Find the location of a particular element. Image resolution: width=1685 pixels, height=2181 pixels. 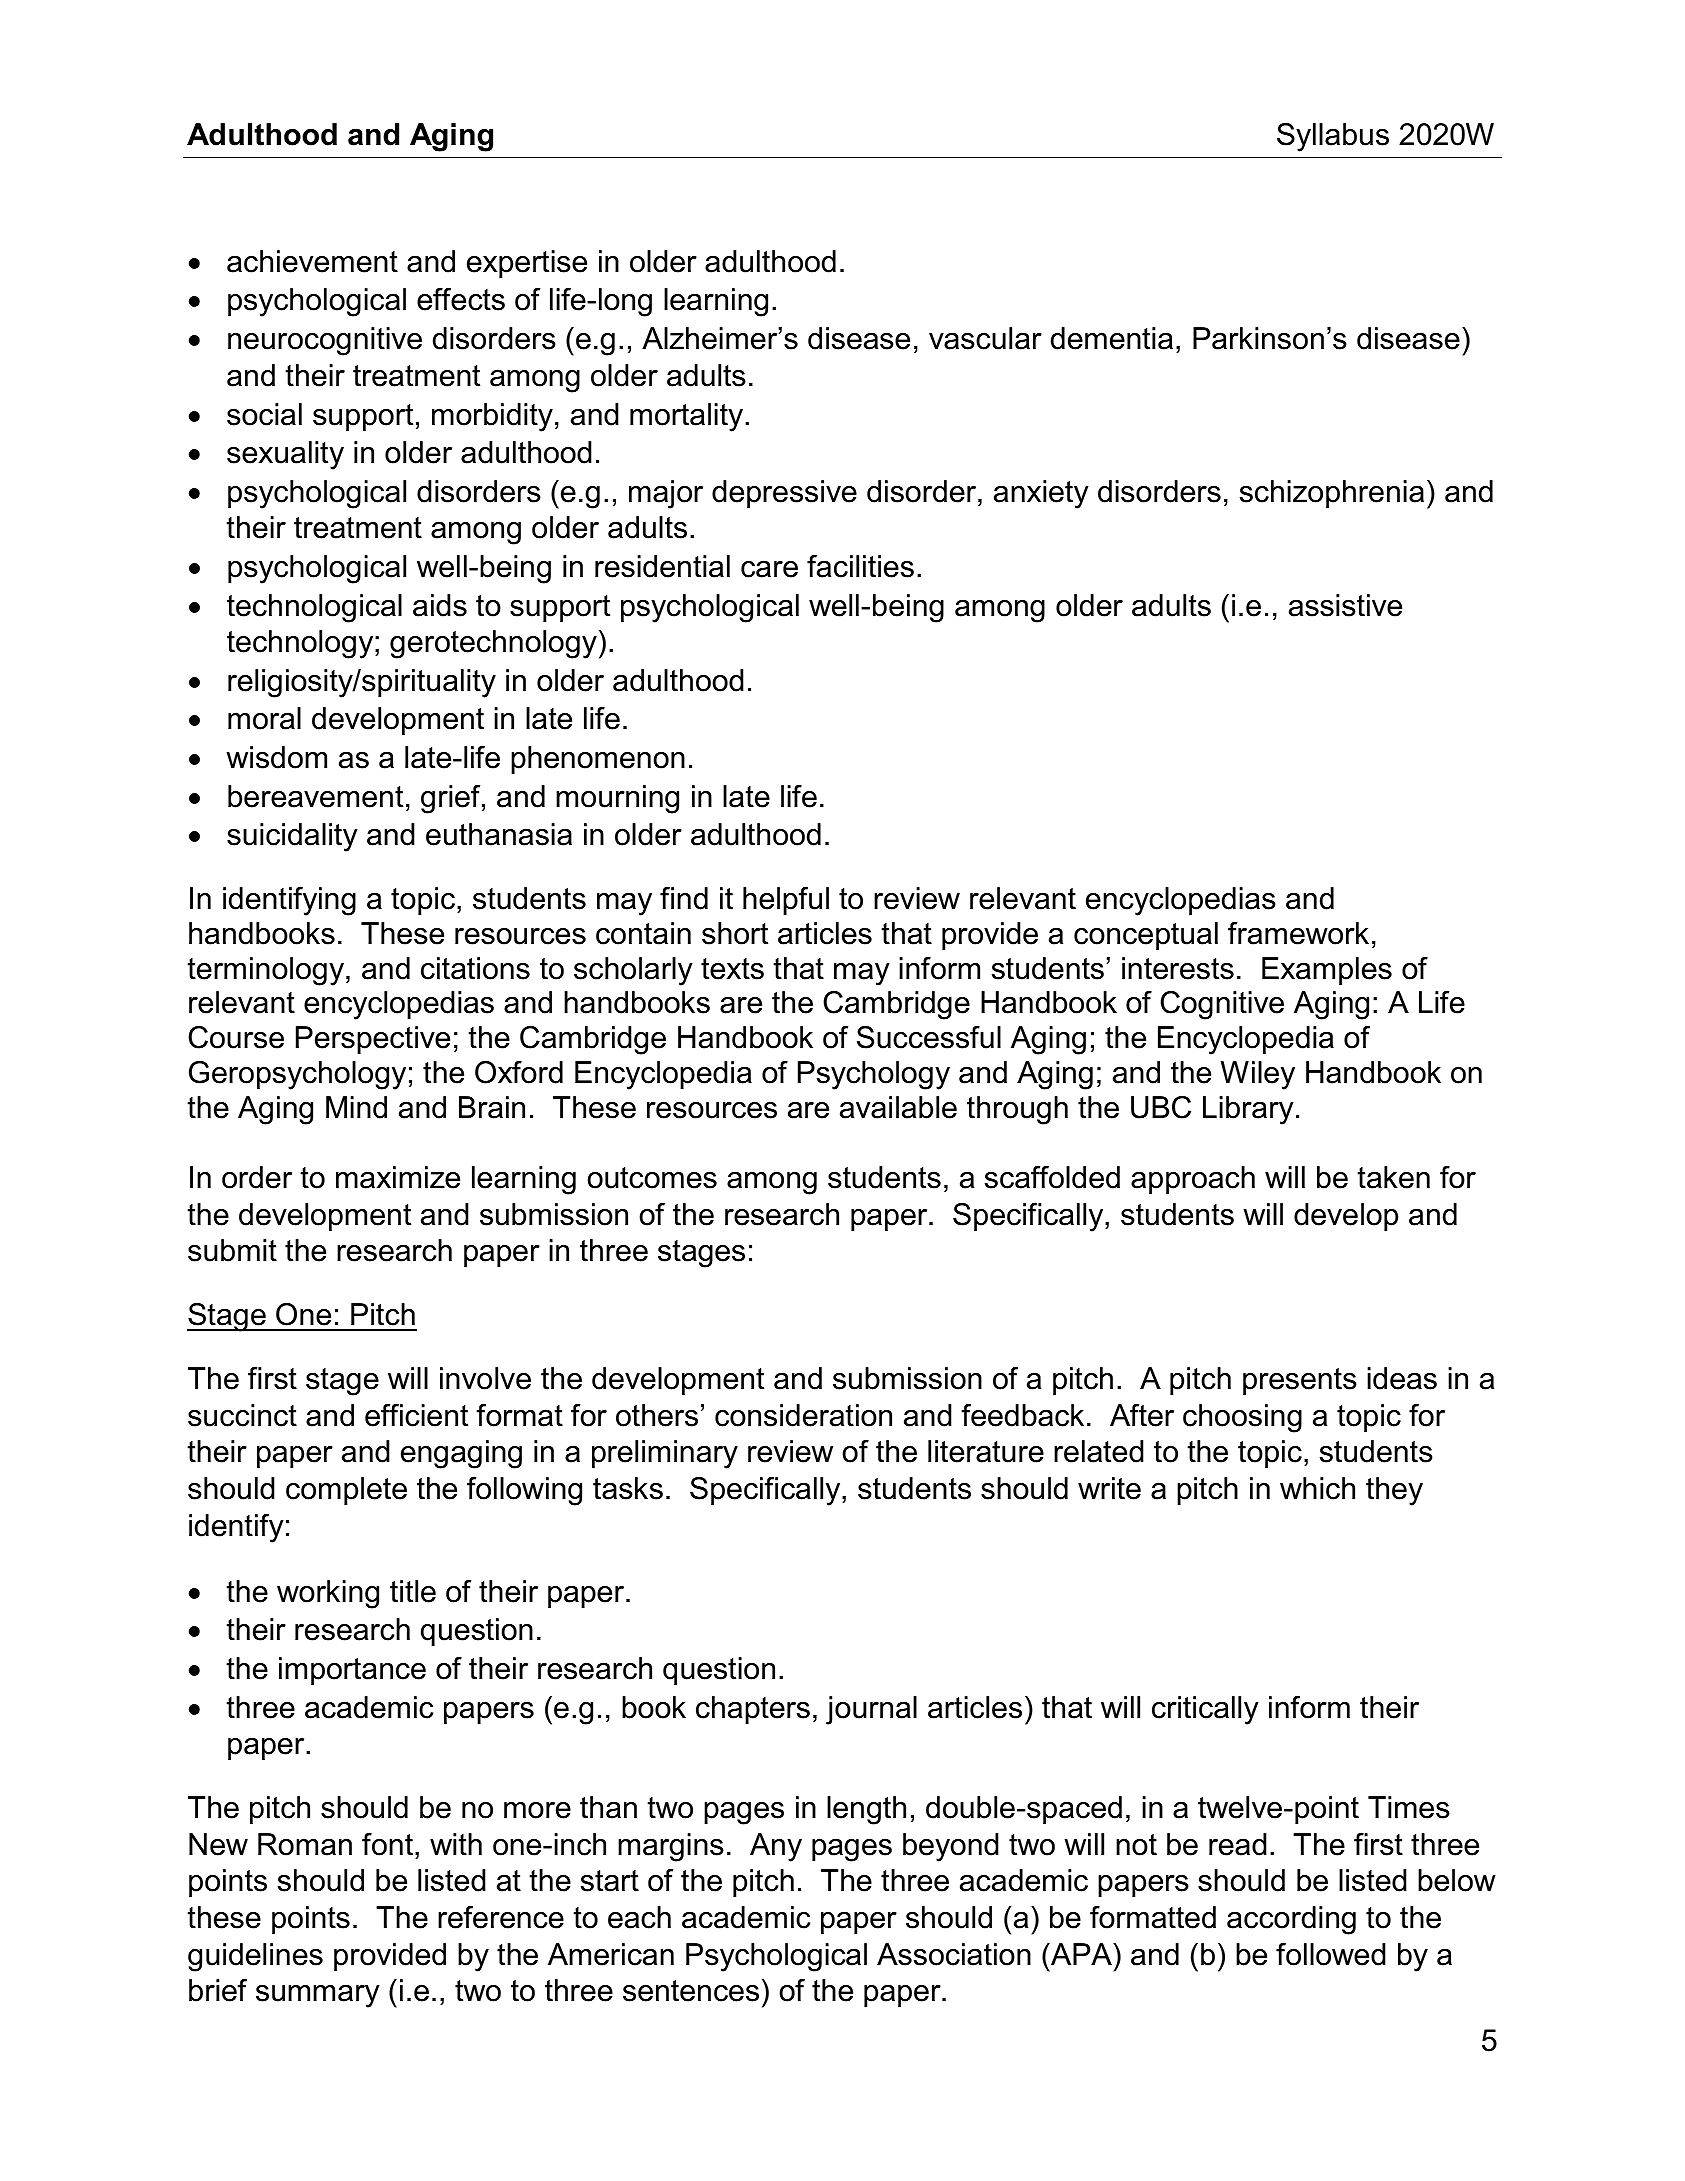

presents is located at coordinates (1300, 1381).
